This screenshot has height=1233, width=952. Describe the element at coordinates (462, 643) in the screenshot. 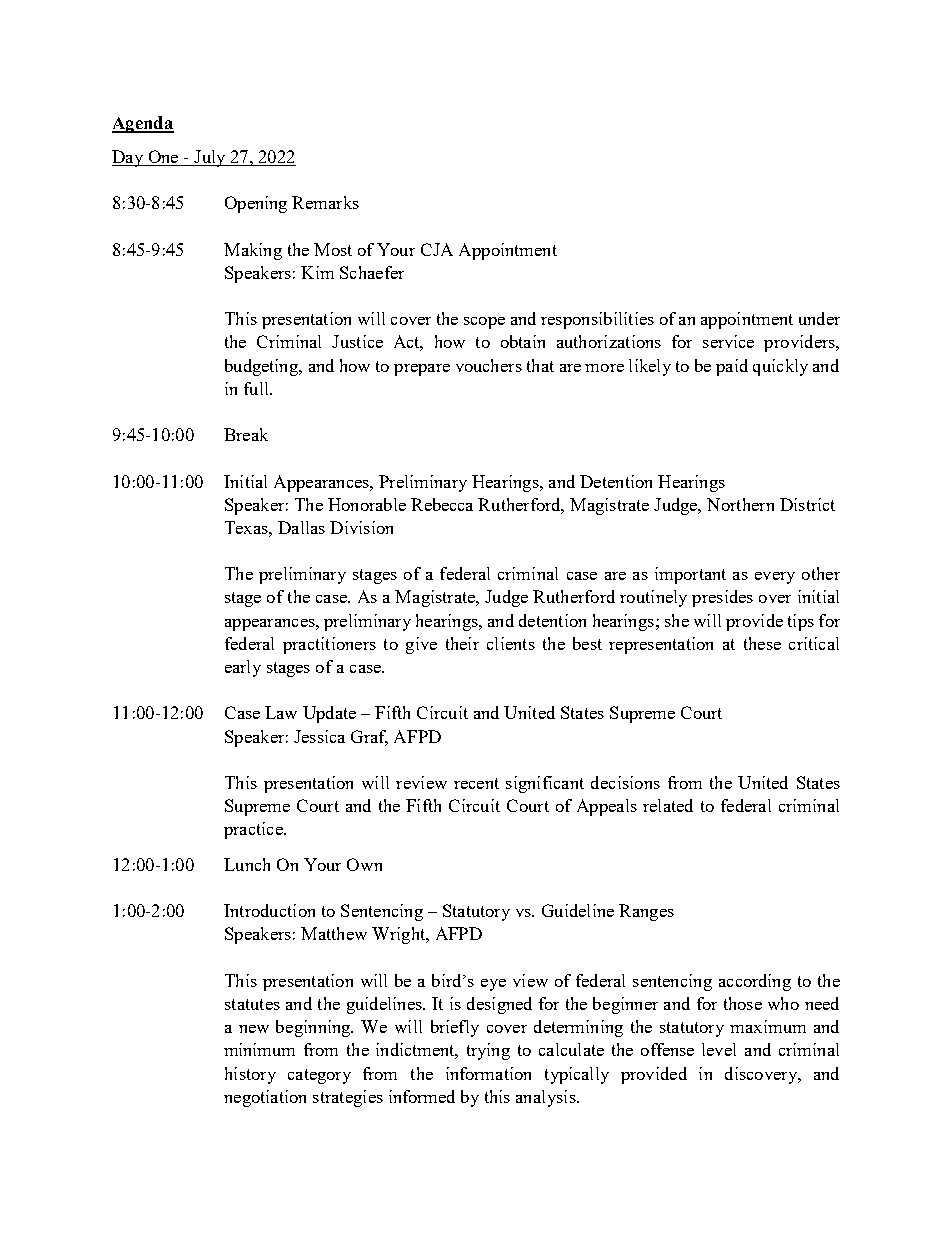

I see `their` at that location.
